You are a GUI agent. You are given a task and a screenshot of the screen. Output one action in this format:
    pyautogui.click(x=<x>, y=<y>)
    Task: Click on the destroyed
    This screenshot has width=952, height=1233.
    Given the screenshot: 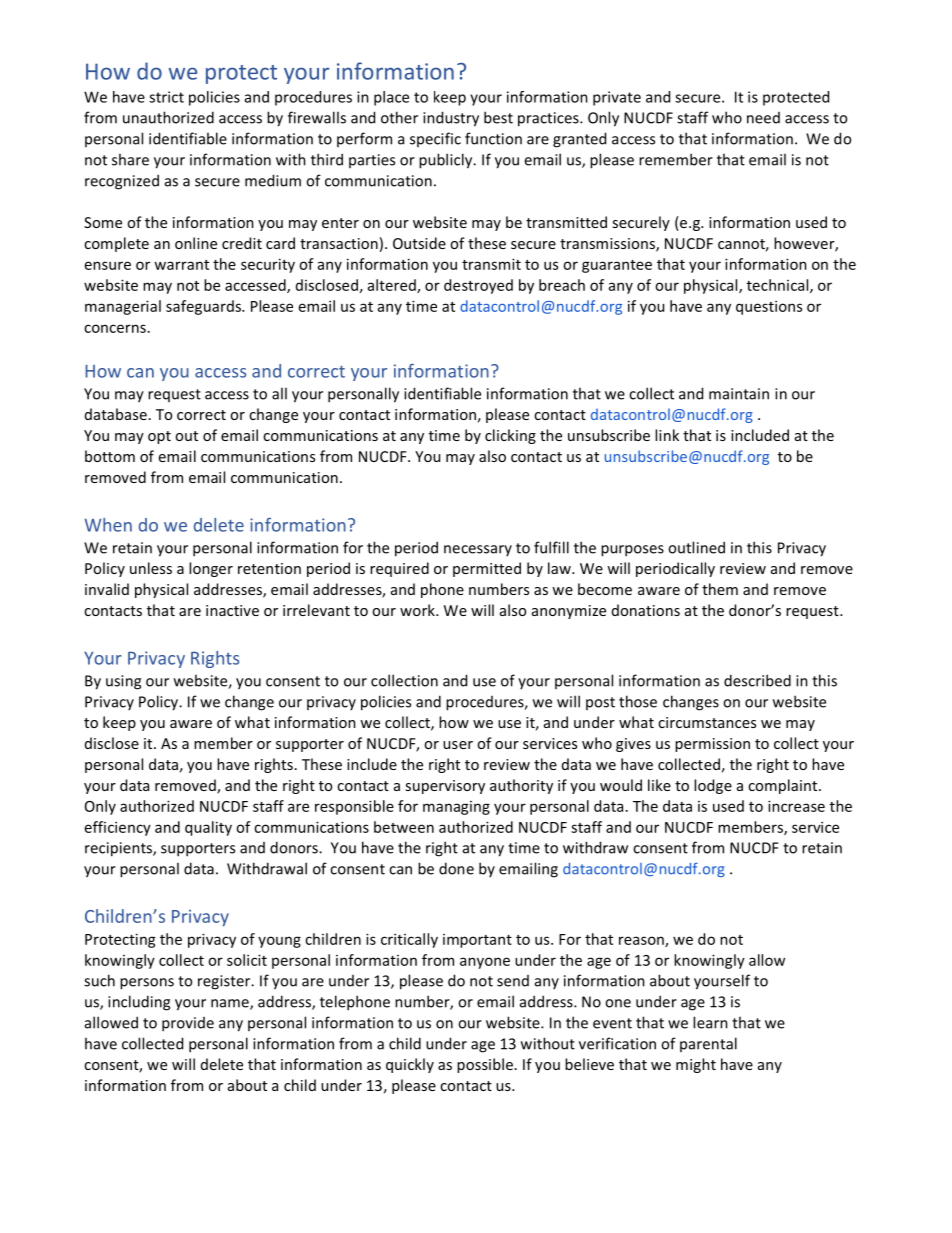 What is the action you would take?
    pyautogui.click(x=478, y=286)
